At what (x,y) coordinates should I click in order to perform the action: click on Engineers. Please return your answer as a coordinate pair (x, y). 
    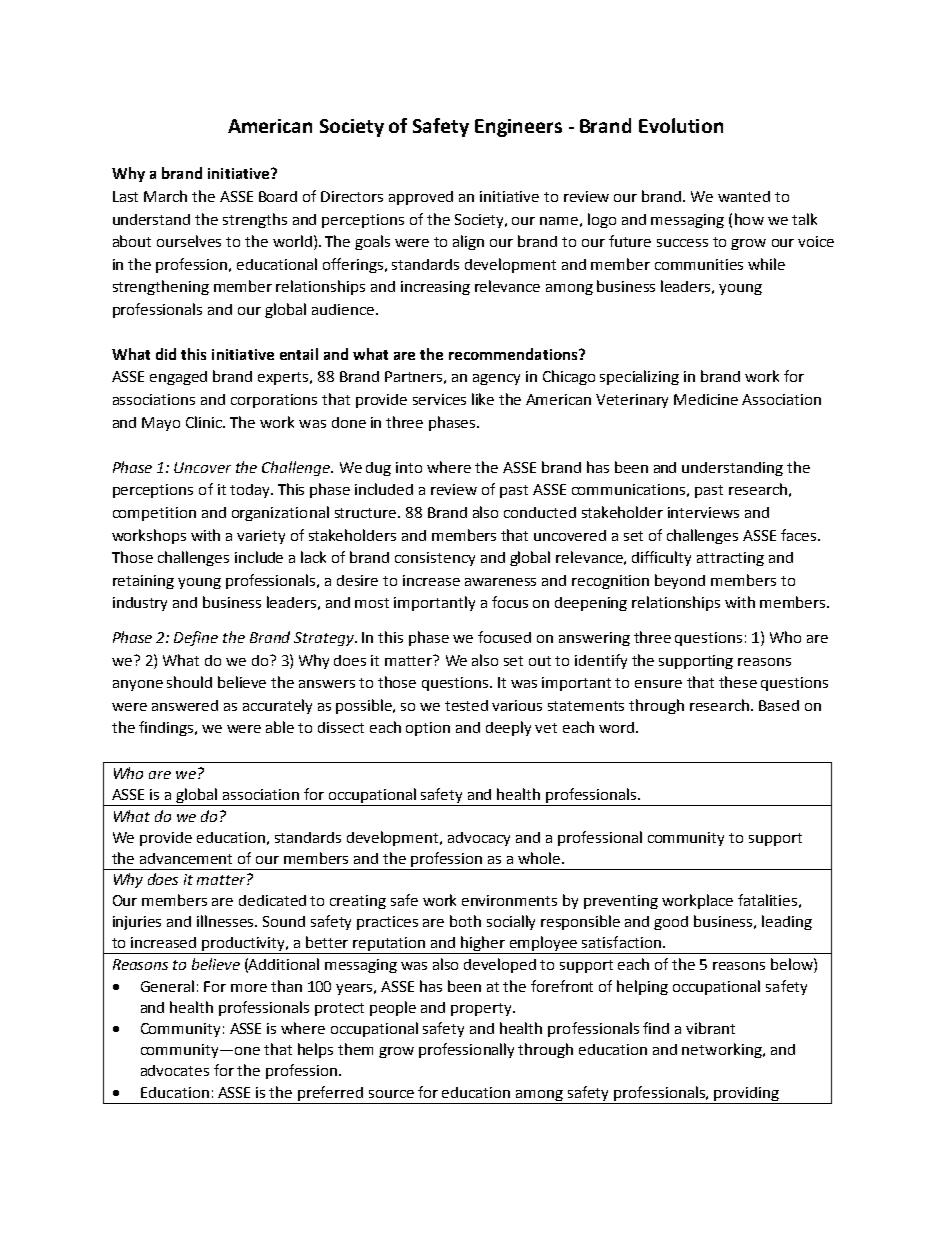
    Looking at the image, I should click on (518, 128).
